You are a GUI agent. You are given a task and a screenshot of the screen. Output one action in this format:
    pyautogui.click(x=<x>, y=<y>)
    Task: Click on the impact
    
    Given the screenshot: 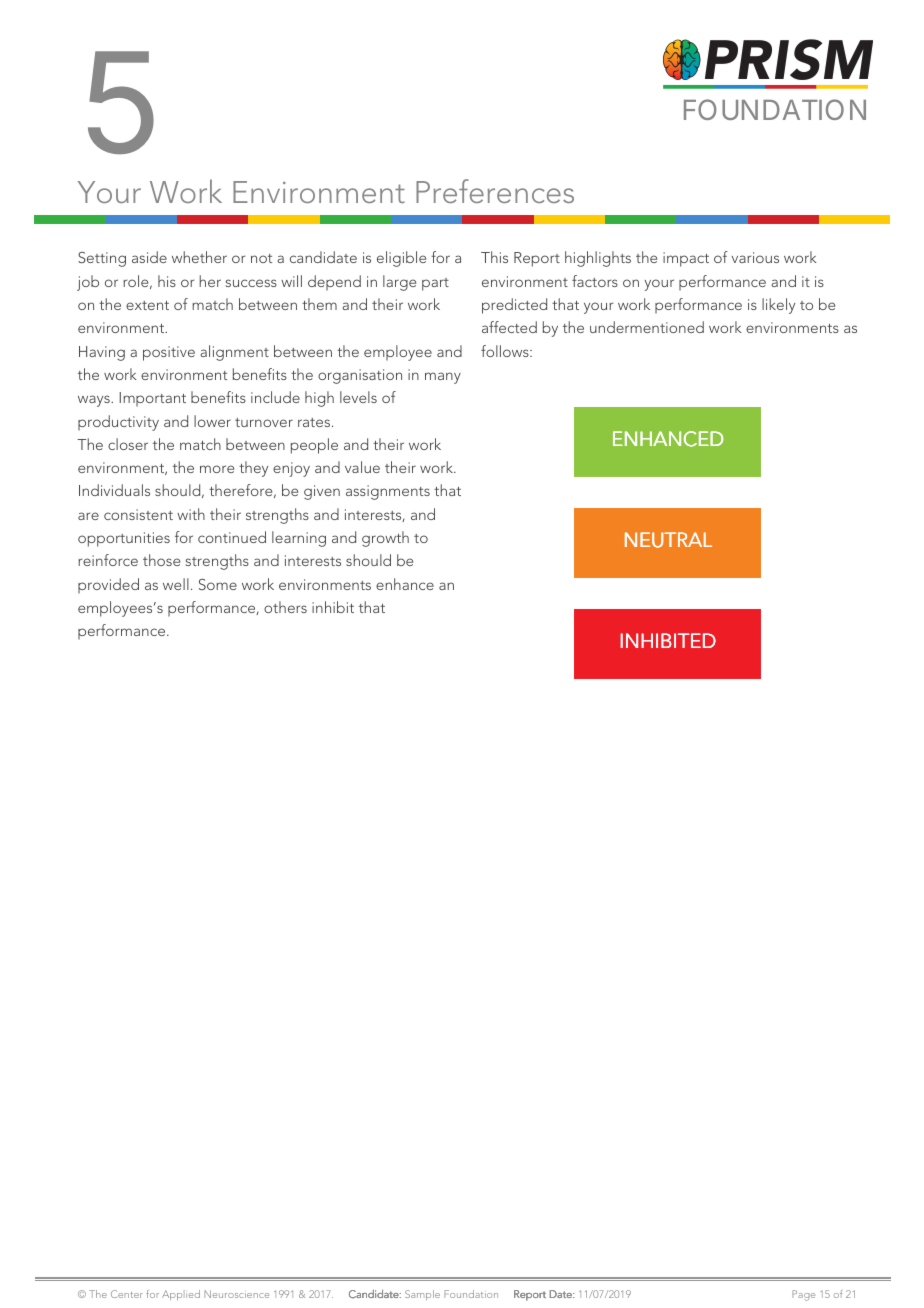 What is the action you would take?
    pyautogui.click(x=686, y=259)
